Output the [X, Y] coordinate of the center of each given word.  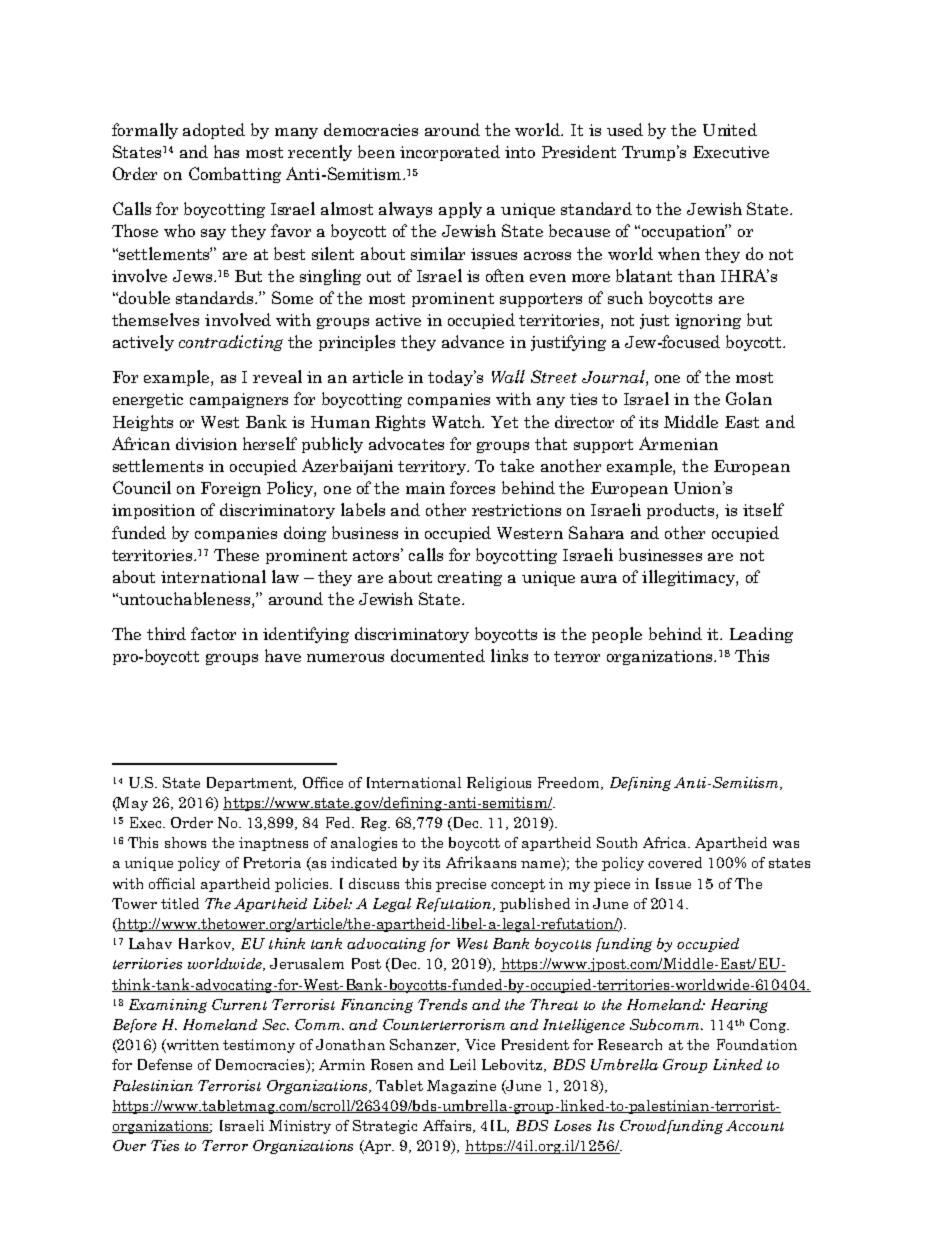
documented [438, 655]
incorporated [450, 153]
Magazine [461, 1087]
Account [755, 1125]
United [730, 129]
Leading [761, 635]
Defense [165, 1064]
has [226, 151]
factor [213, 633]
